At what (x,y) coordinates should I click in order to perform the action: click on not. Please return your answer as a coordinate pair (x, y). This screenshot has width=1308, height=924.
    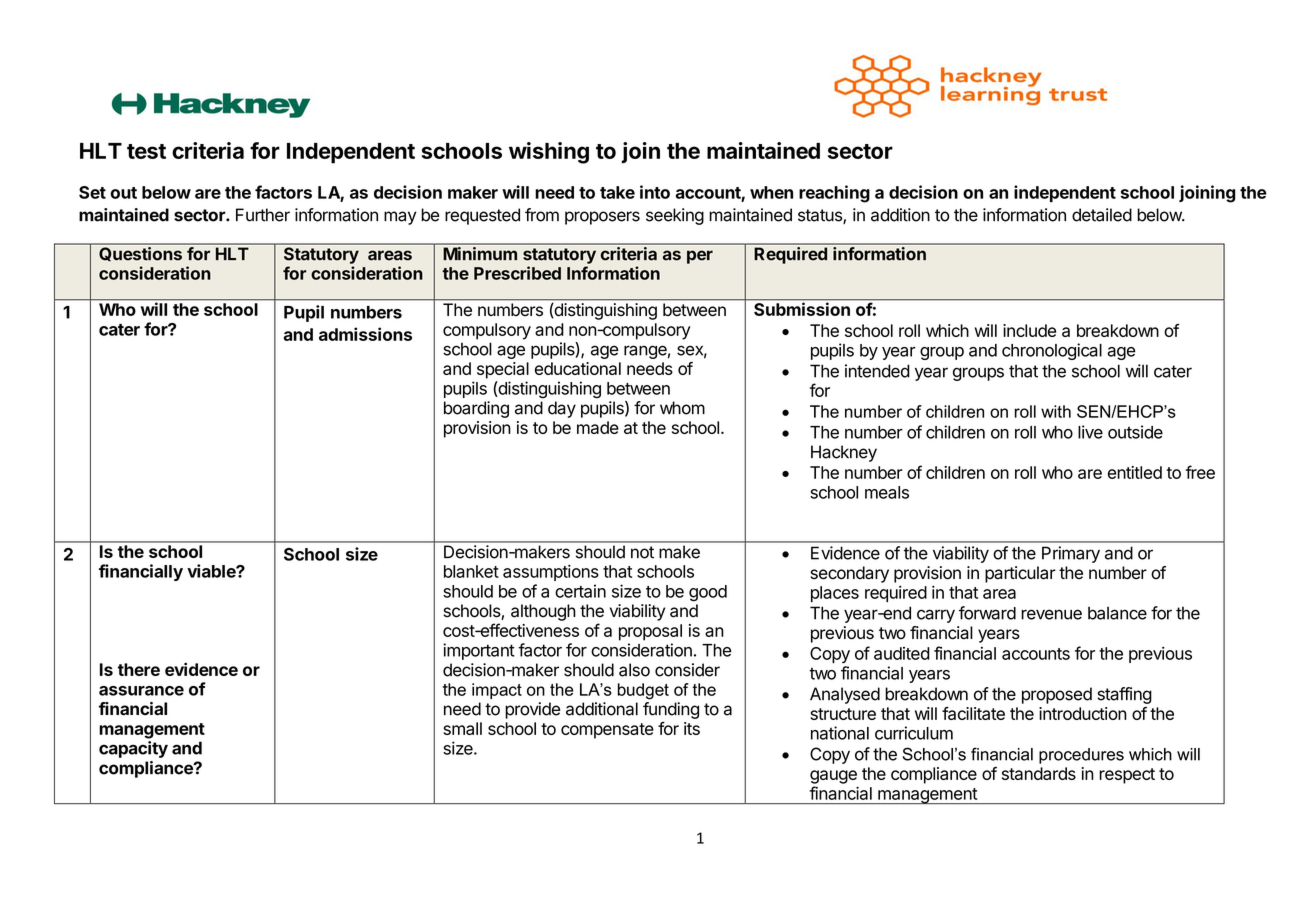
    Looking at the image, I should click on (642, 552).
